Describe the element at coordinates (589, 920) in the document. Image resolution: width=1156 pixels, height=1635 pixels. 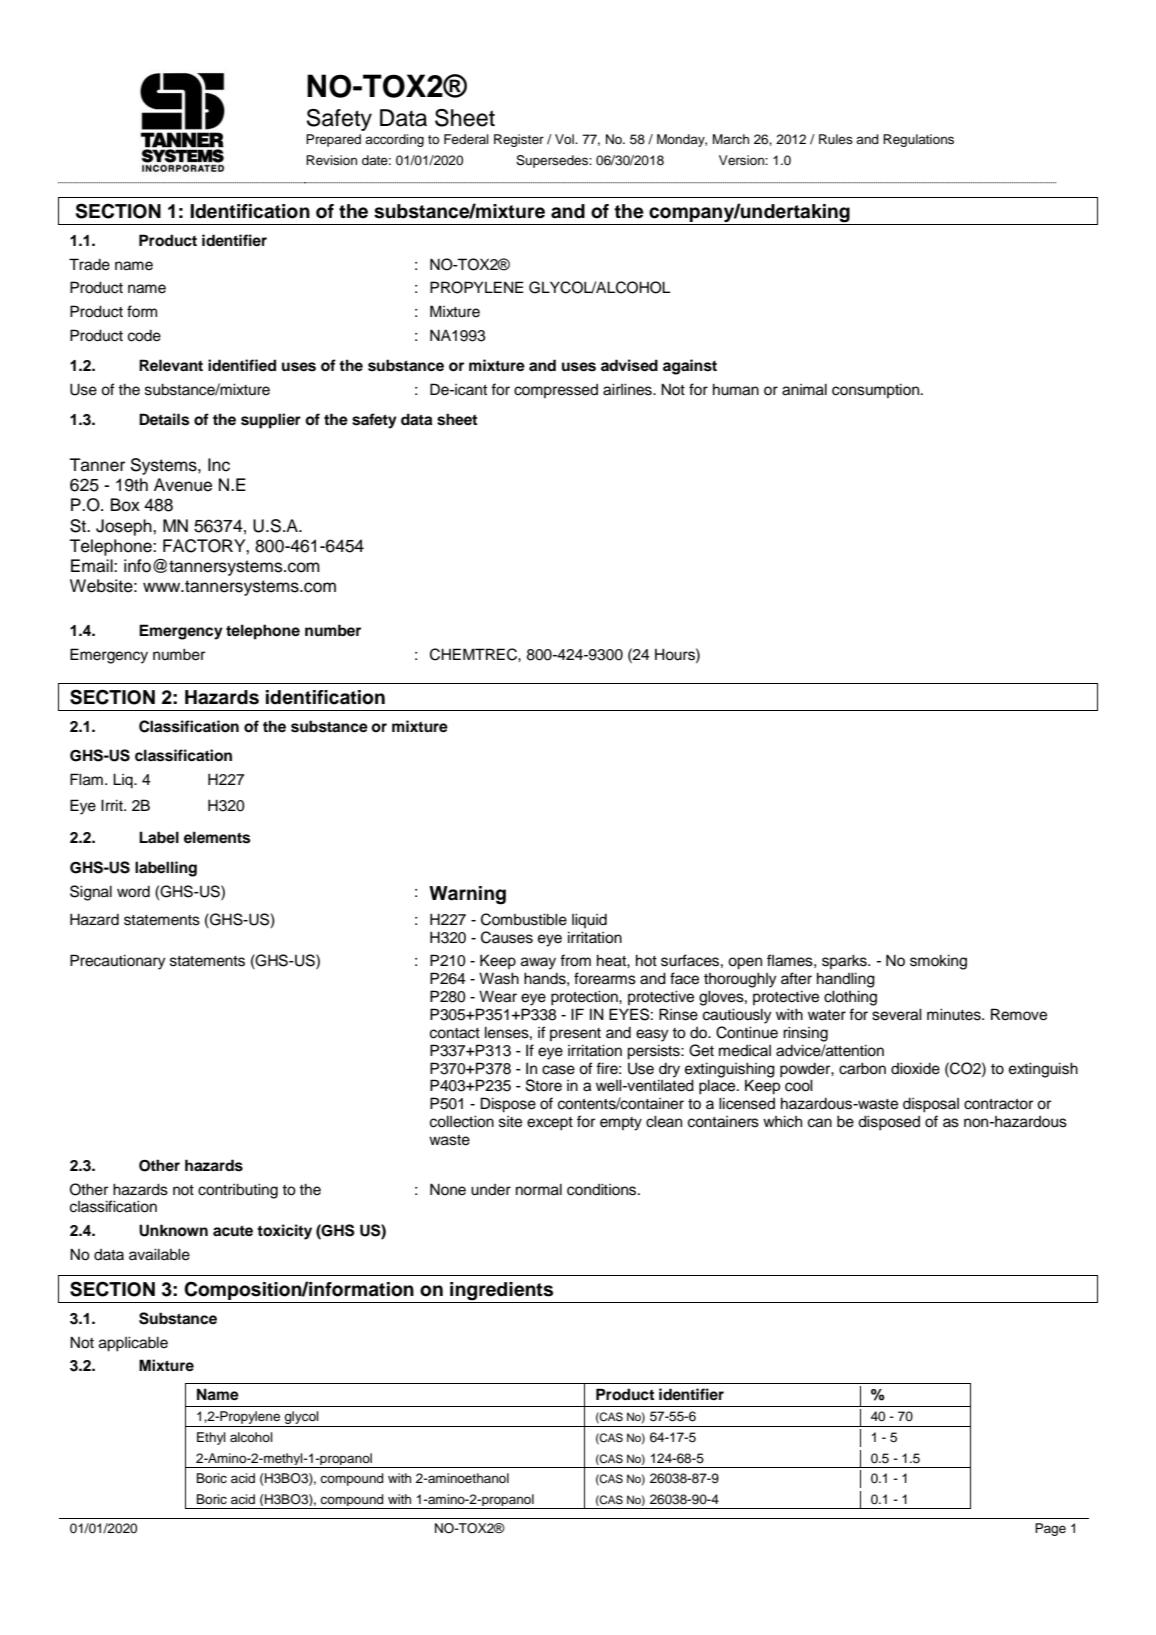
I see `liquid` at that location.
